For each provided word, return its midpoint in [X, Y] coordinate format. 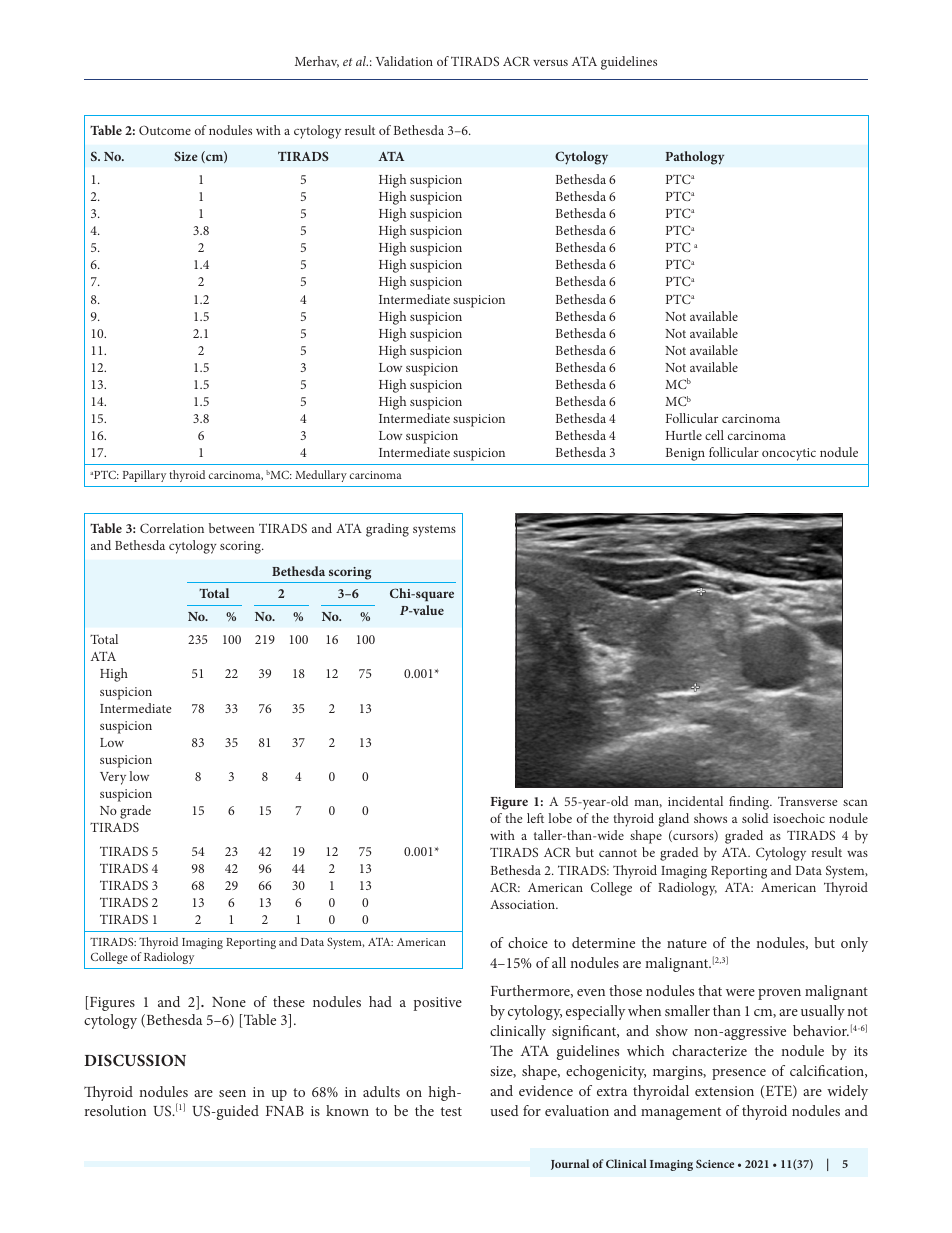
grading [387, 530]
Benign [685, 454]
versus [550, 62]
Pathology [694, 158]
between [232, 528]
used [504, 1110]
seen [232, 1093]
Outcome [165, 130]
